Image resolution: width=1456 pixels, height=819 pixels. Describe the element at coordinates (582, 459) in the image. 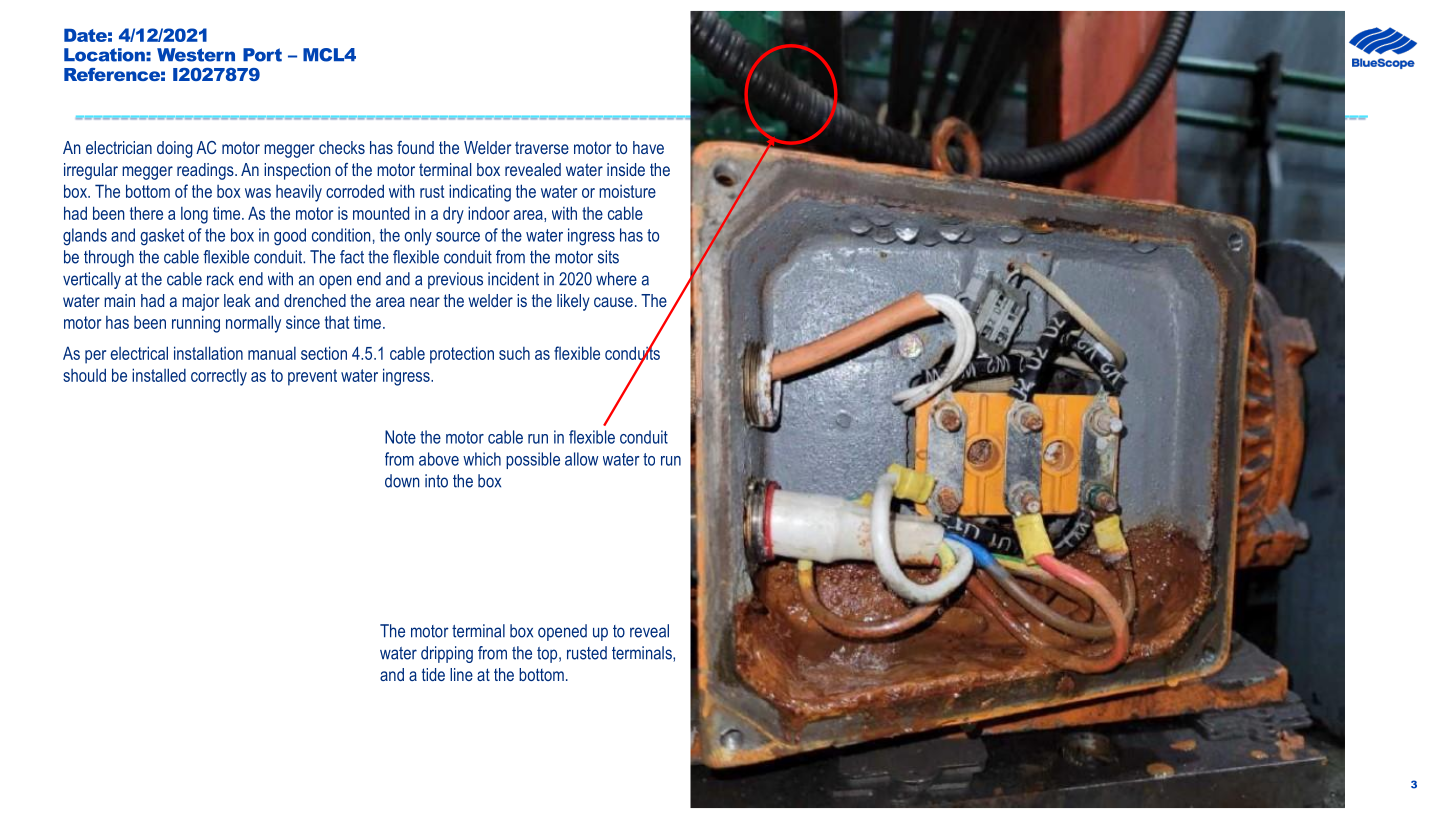

I see `allow` at that location.
